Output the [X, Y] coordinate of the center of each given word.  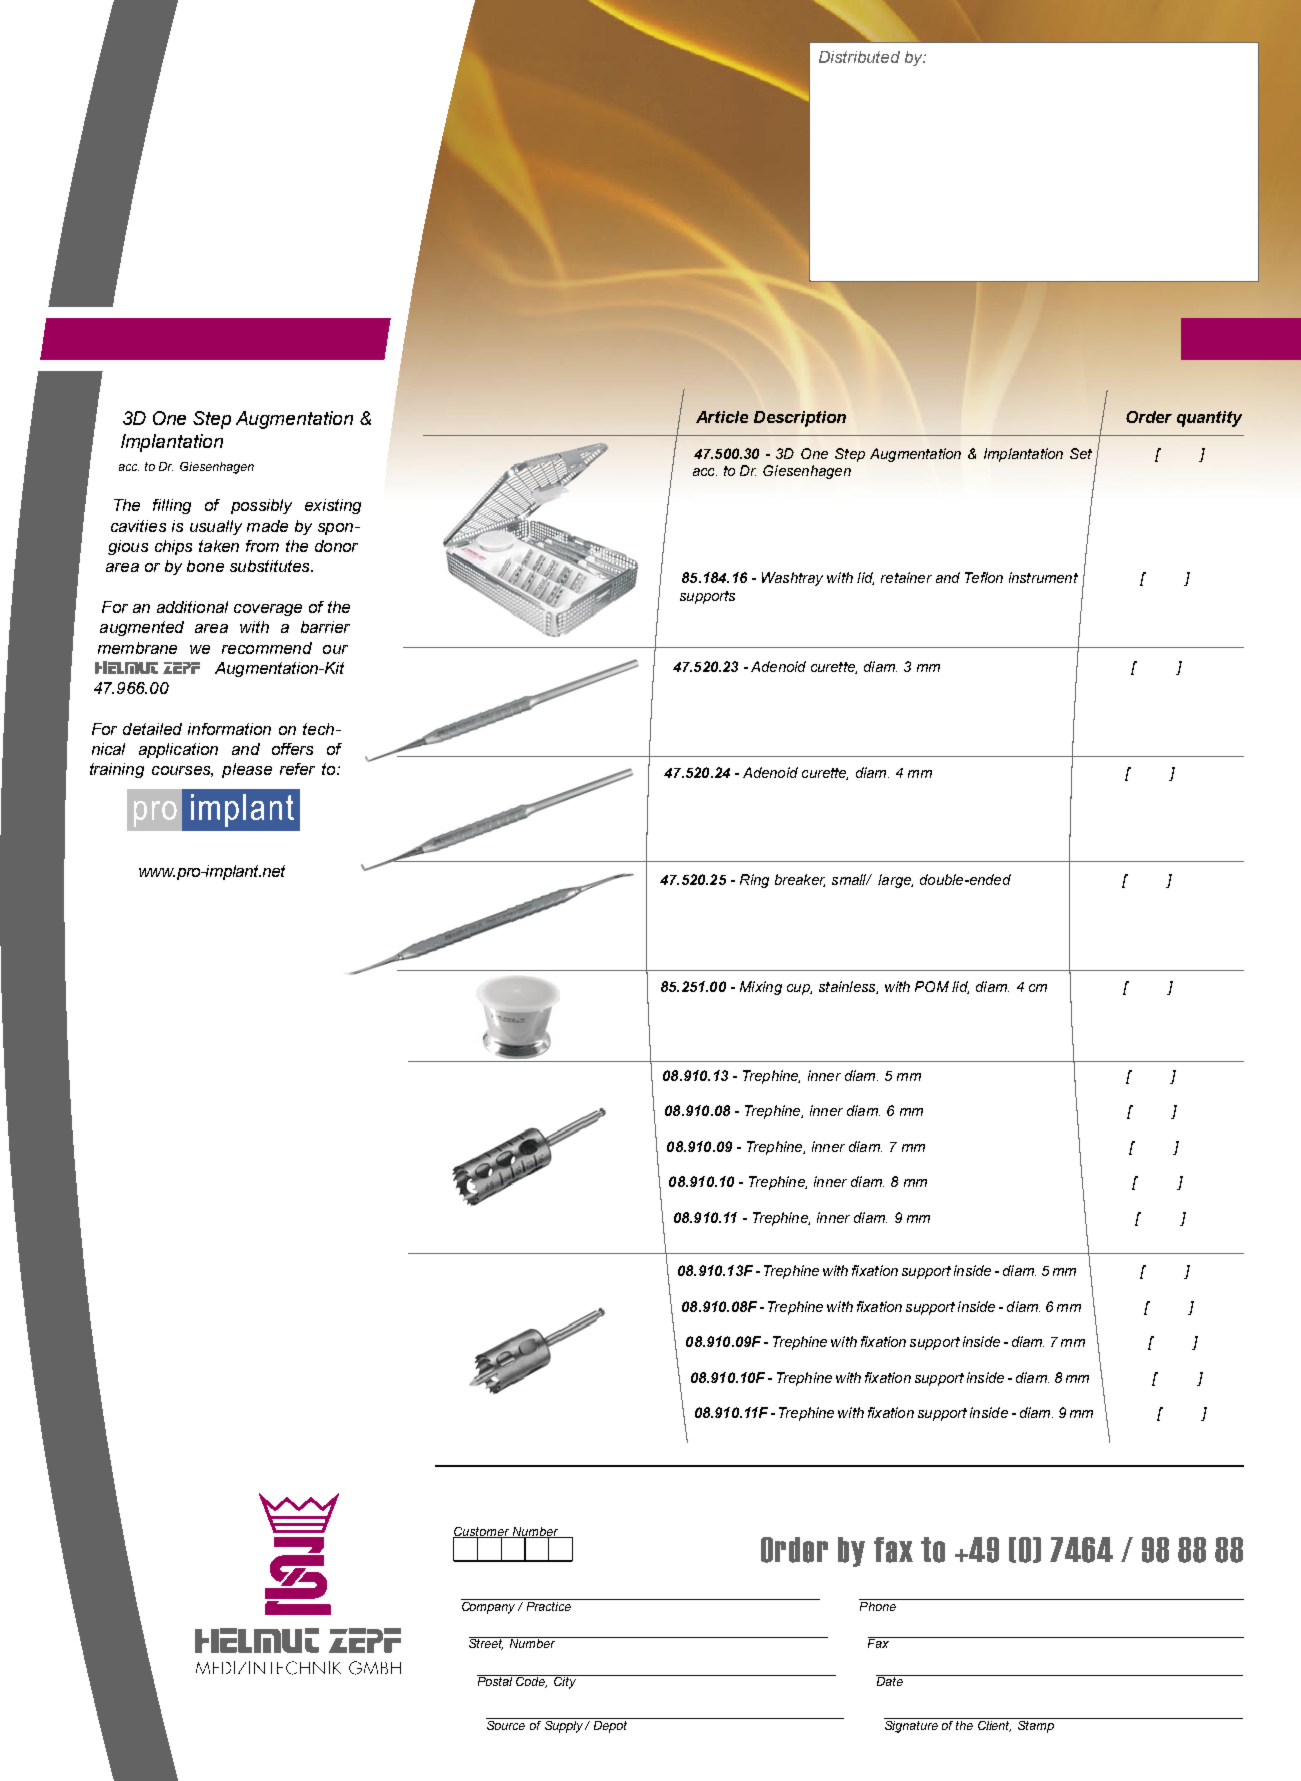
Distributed [859, 57]
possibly [261, 506]
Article [722, 417]
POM [932, 986]
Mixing [761, 988]
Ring [754, 881]
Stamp [1035, 1725]
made [267, 526]
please [247, 770]
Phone [878, 1605]
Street [487, 1643]
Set [1081, 453]
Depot [610, 1725]
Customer [482, 1532]
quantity [1209, 419]
